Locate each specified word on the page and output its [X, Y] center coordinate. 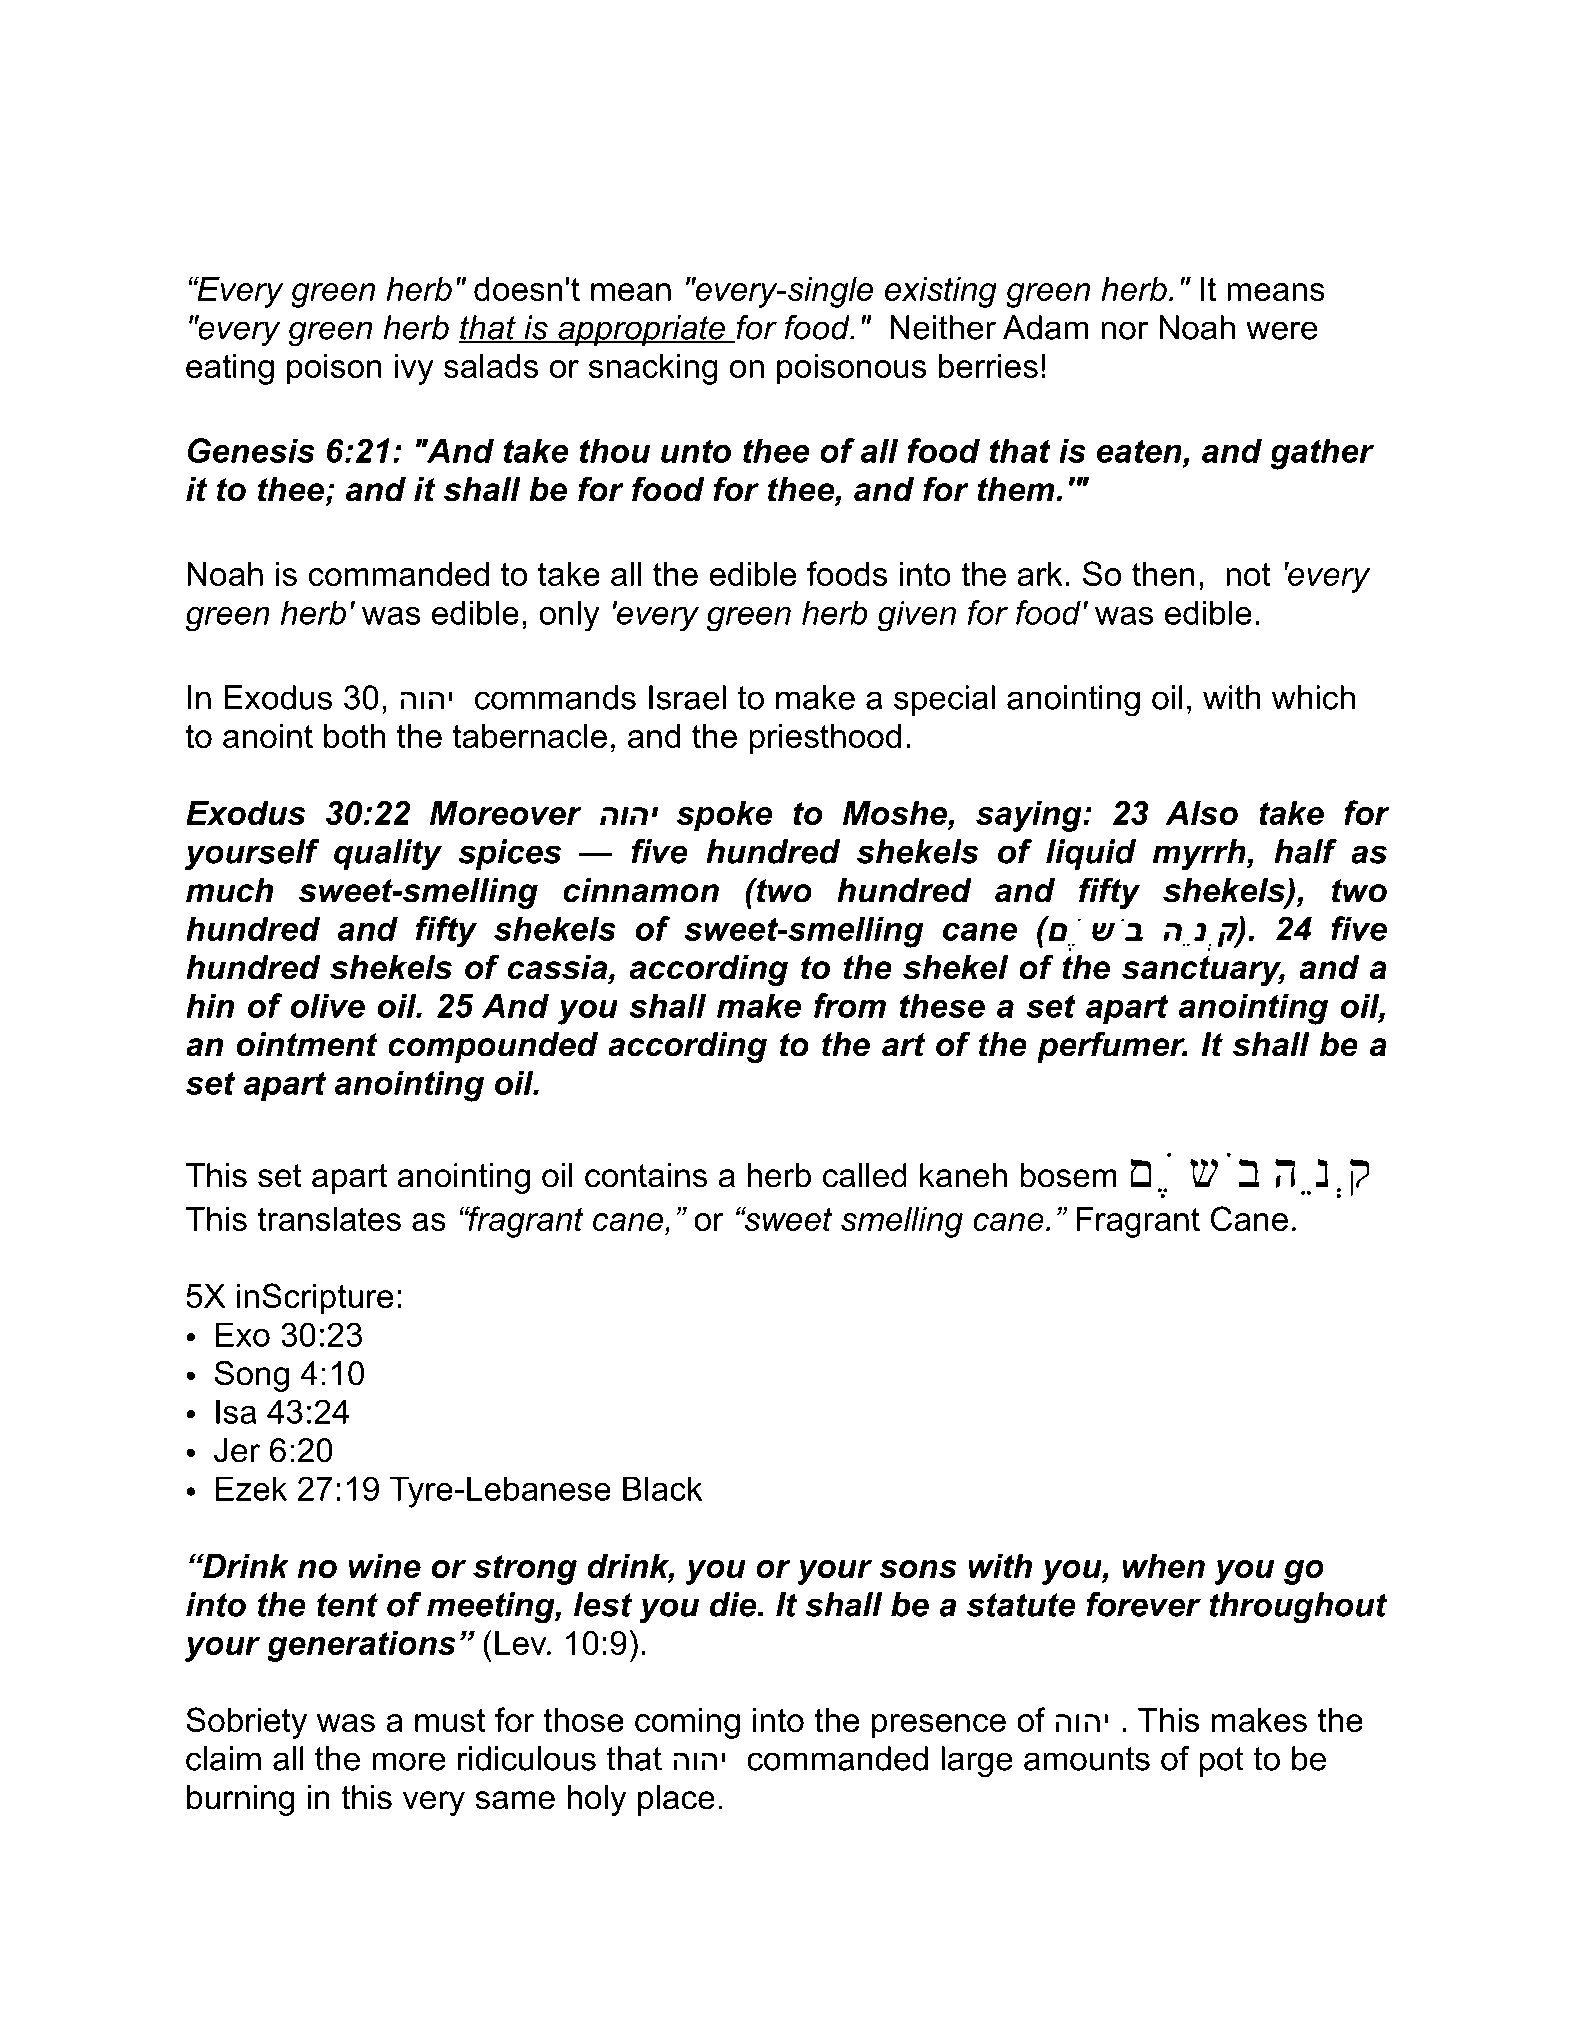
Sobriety [246, 1723]
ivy [414, 369]
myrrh [1200, 855]
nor [1124, 330]
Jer [237, 1450]
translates [329, 1219]
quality [388, 855]
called [865, 1175]
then [1163, 574]
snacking [653, 369]
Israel [687, 697]
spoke [724, 816]
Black [663, 1488]
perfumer [1112, 1047]
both [354, 736]
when [1163, 1566]
